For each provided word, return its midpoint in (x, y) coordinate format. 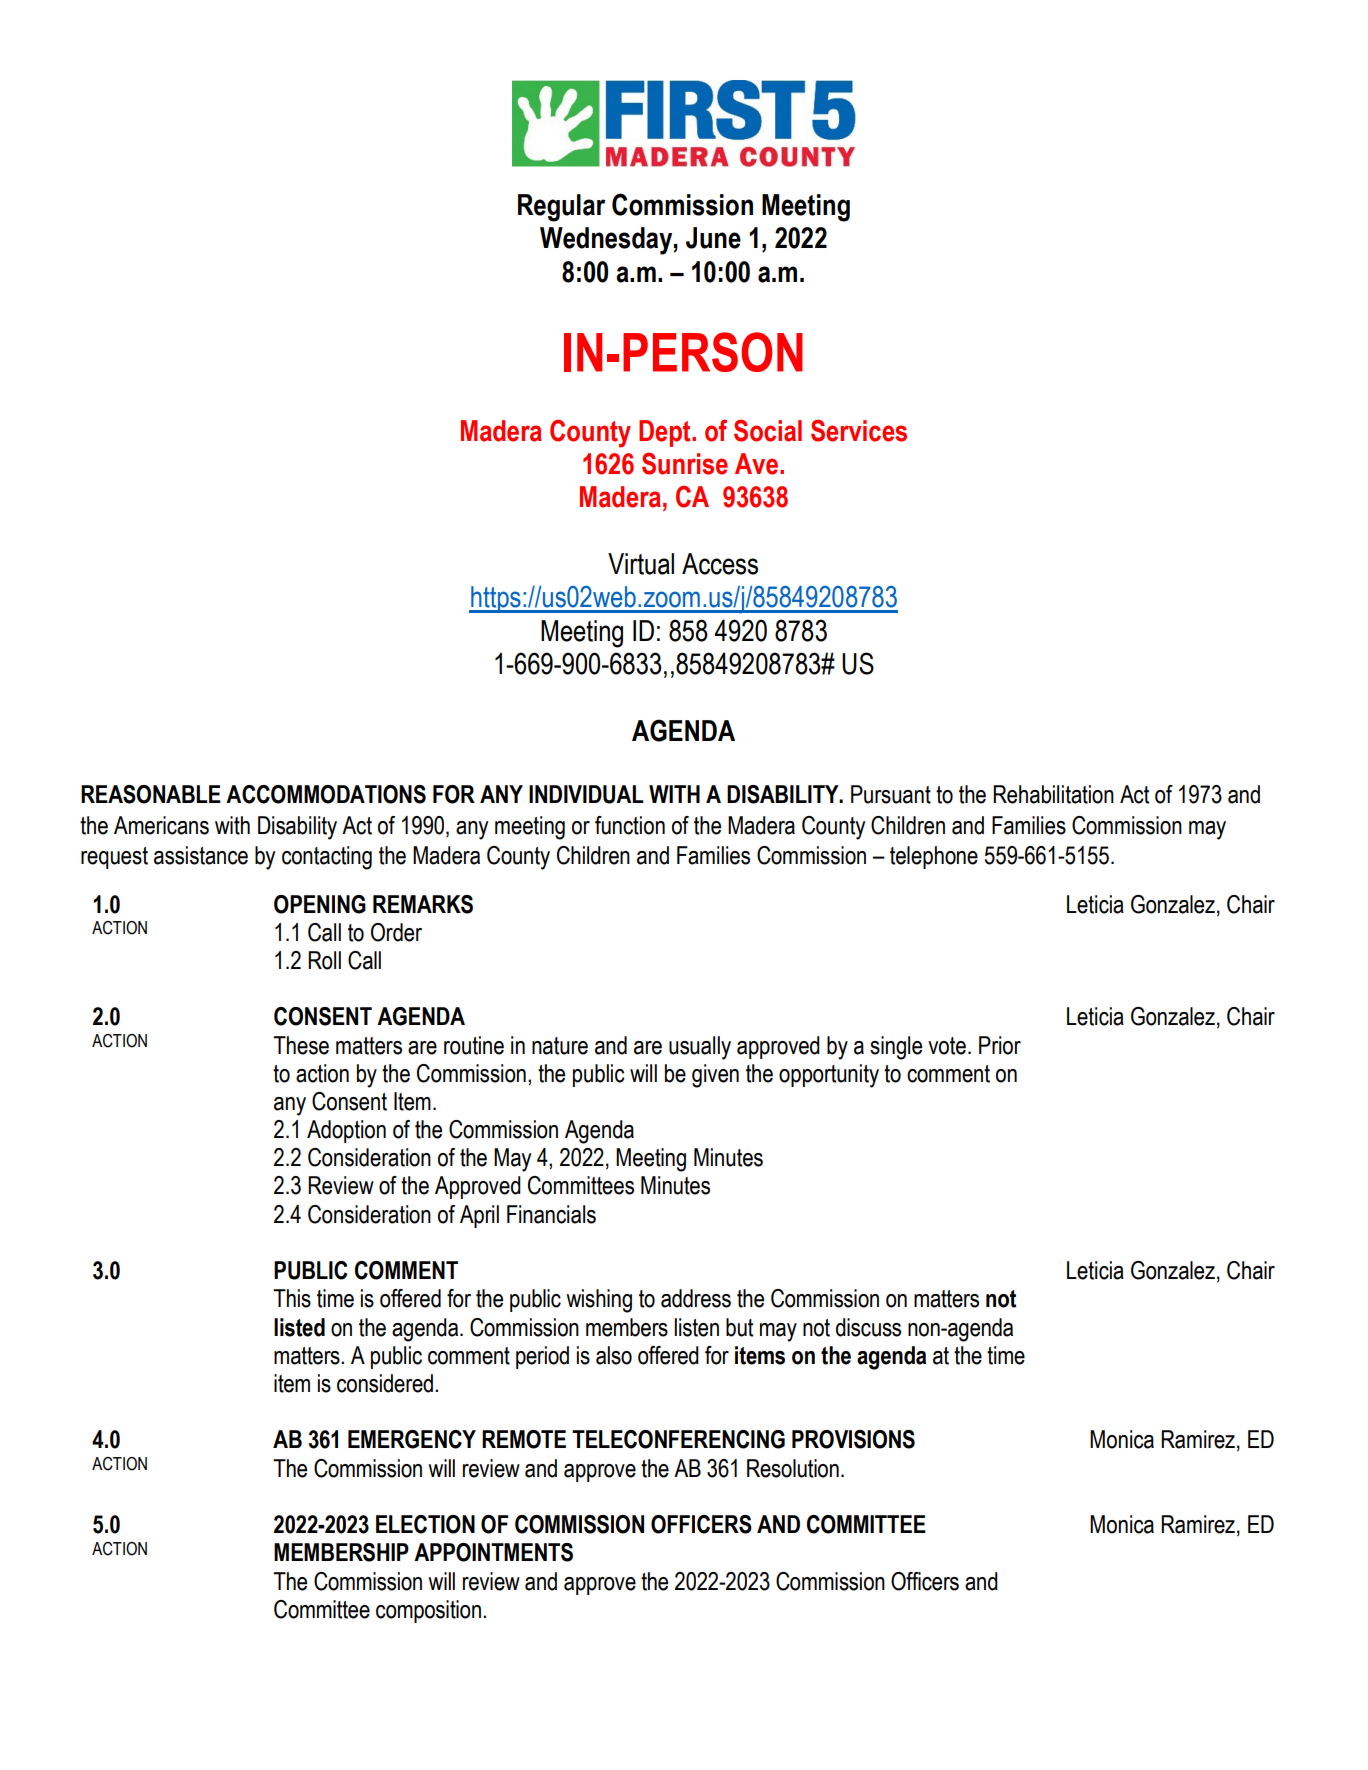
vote (947, 1046)
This (292, 1298)
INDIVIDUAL (586, 794)
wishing (599, 1301)
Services (859, 431)
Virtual (641, 564)
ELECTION (425, 1524)
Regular (561, 208)
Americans (161, 825)
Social (768, 431)
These (301, 1045)
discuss (868, 1327)
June (713, 238)
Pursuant (891, 794)
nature (560, 1046)
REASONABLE (151, 794)
